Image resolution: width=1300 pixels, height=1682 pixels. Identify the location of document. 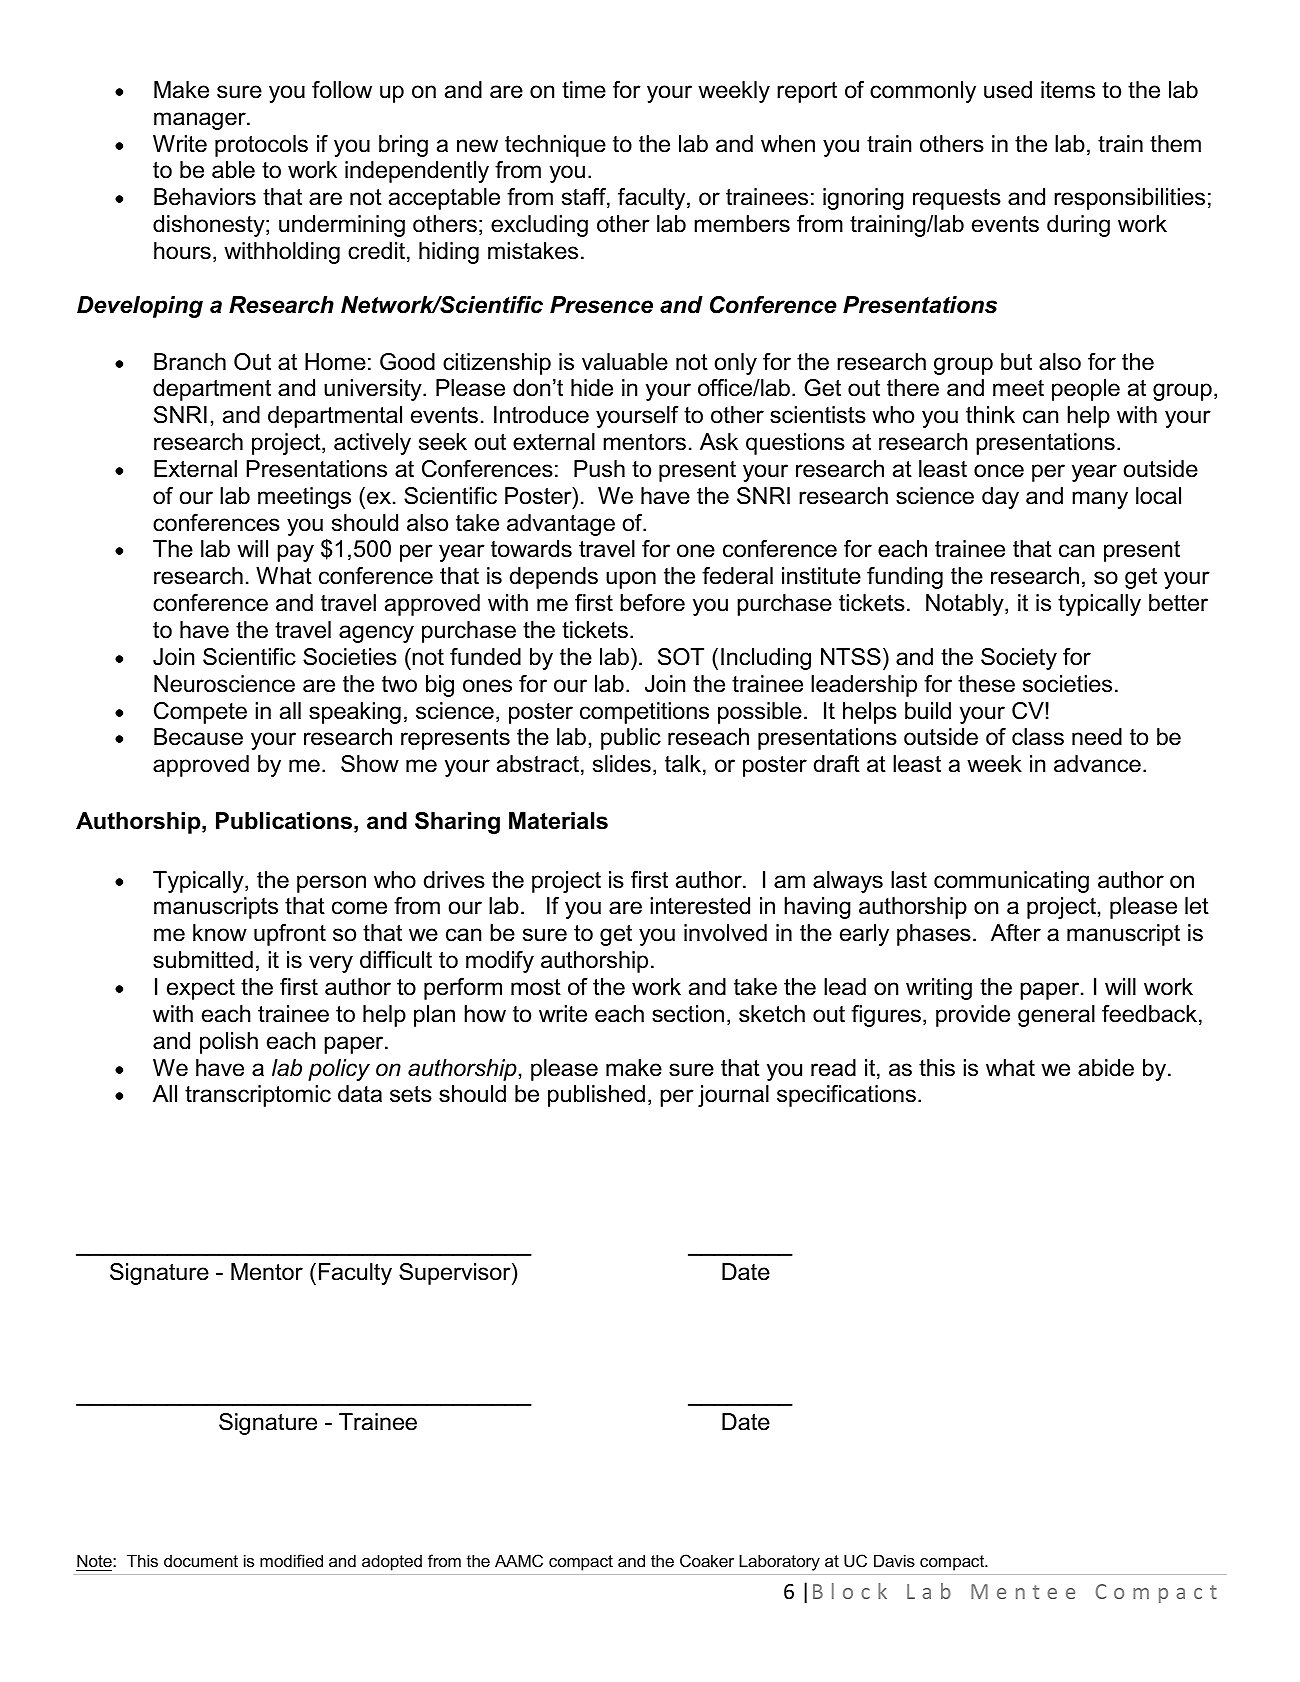
(201, 1561).
